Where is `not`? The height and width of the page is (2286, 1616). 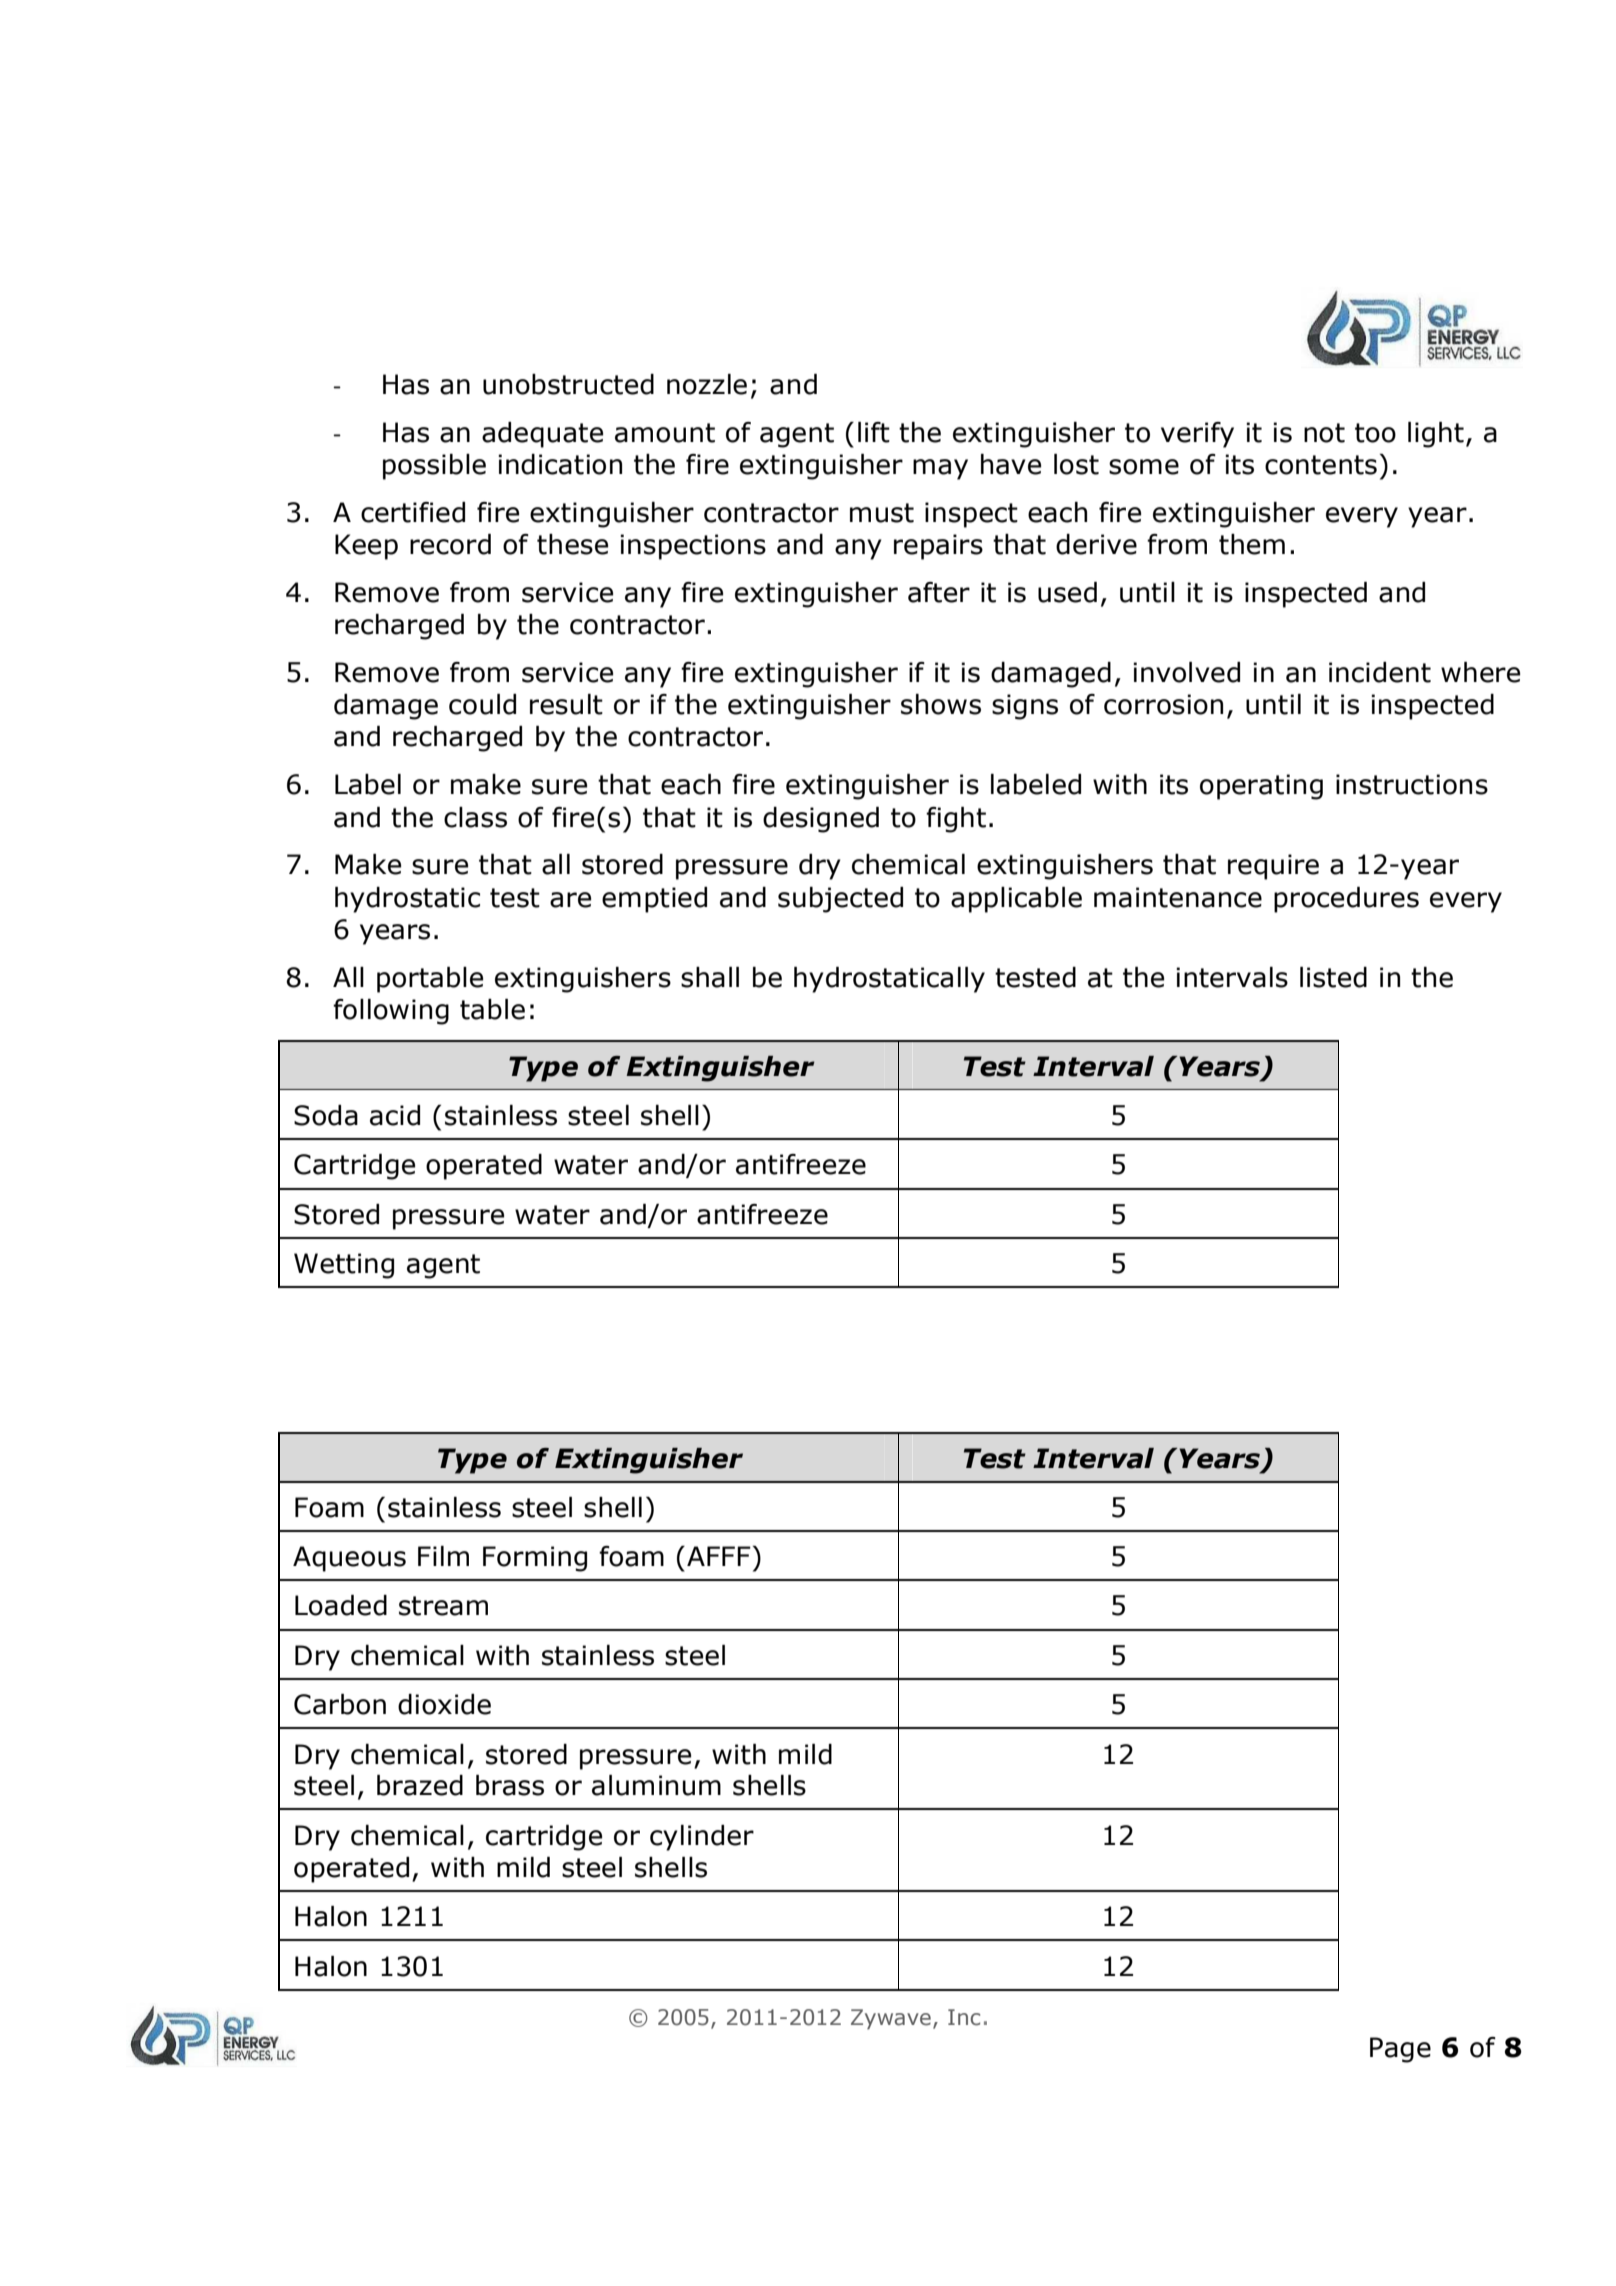
not is located at coordinates (1324, 433).
